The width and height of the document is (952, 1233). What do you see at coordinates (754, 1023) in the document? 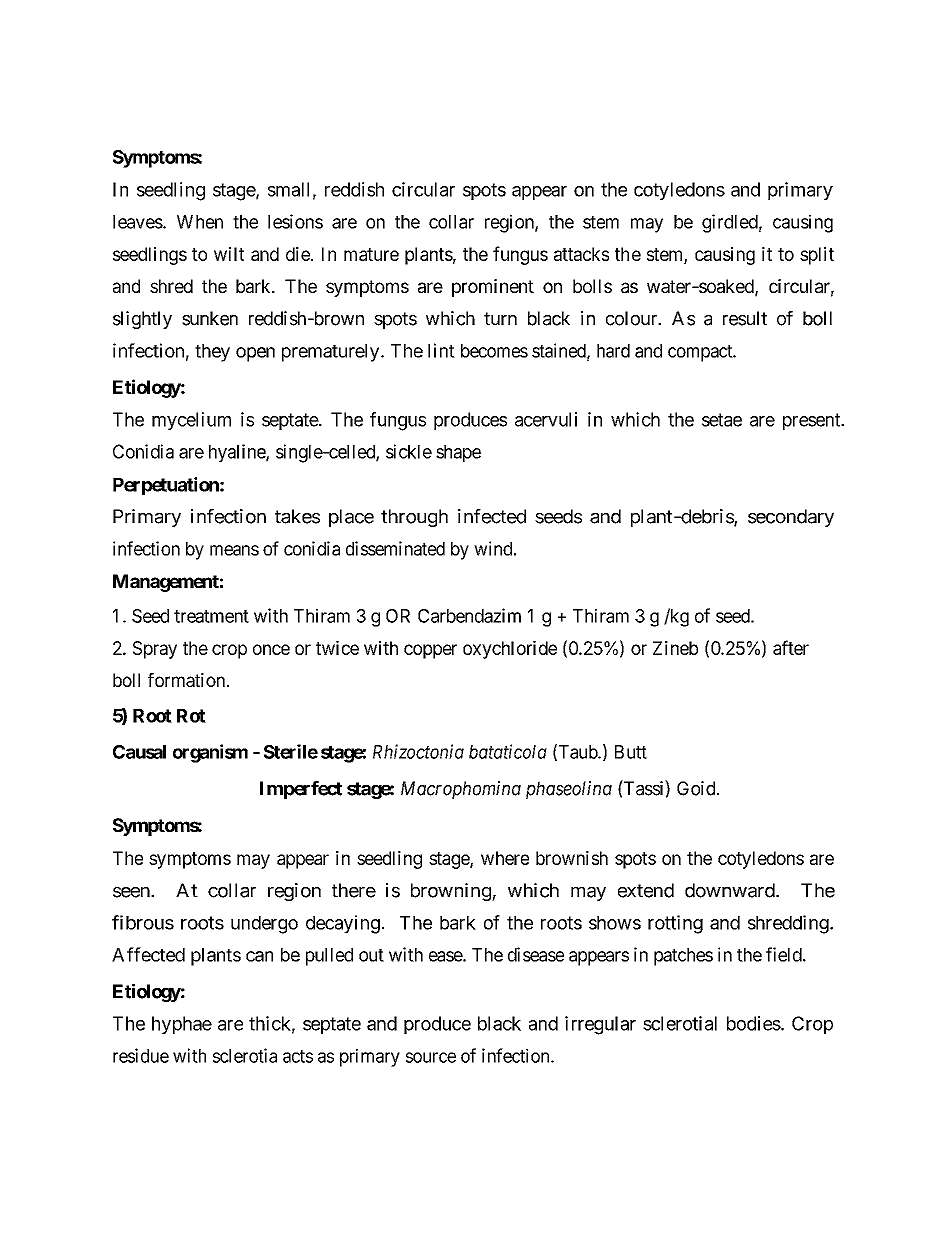
I see `bodies` at bounding box center [754, 1023].
